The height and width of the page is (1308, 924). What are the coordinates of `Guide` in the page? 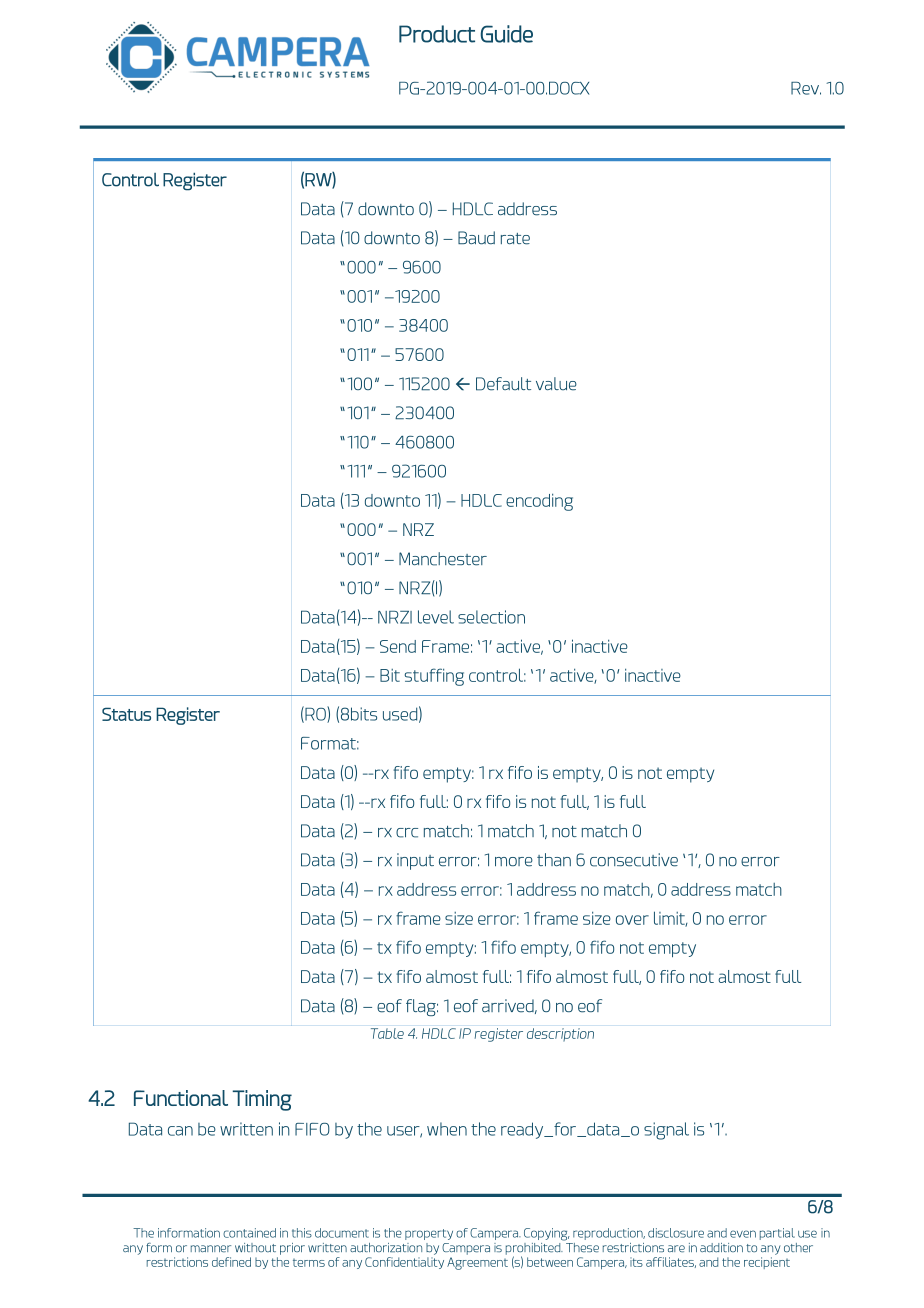 It's located at (507, 34).
